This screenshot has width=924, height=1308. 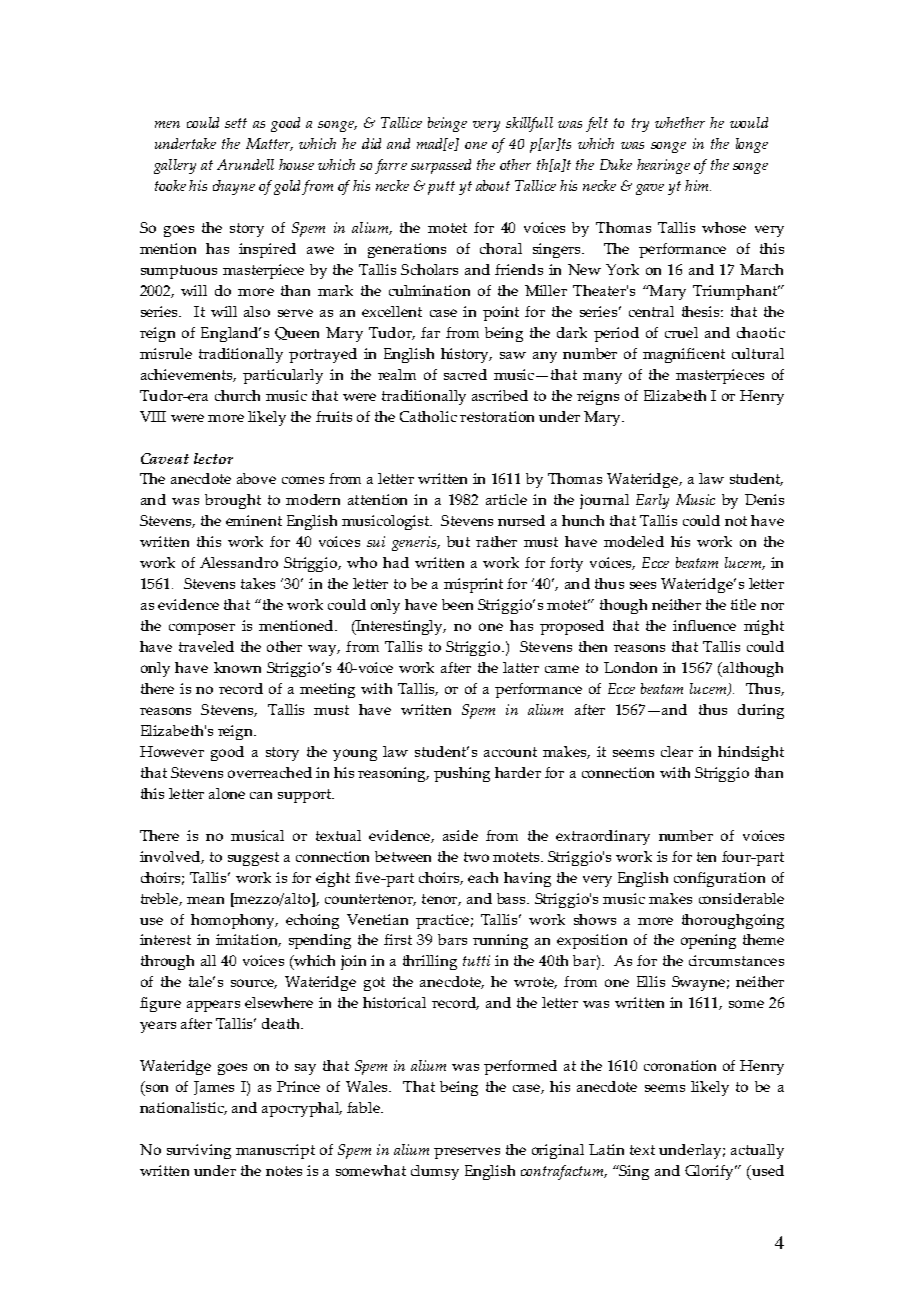 I want to click on clear, so click(x=677, y=751).
